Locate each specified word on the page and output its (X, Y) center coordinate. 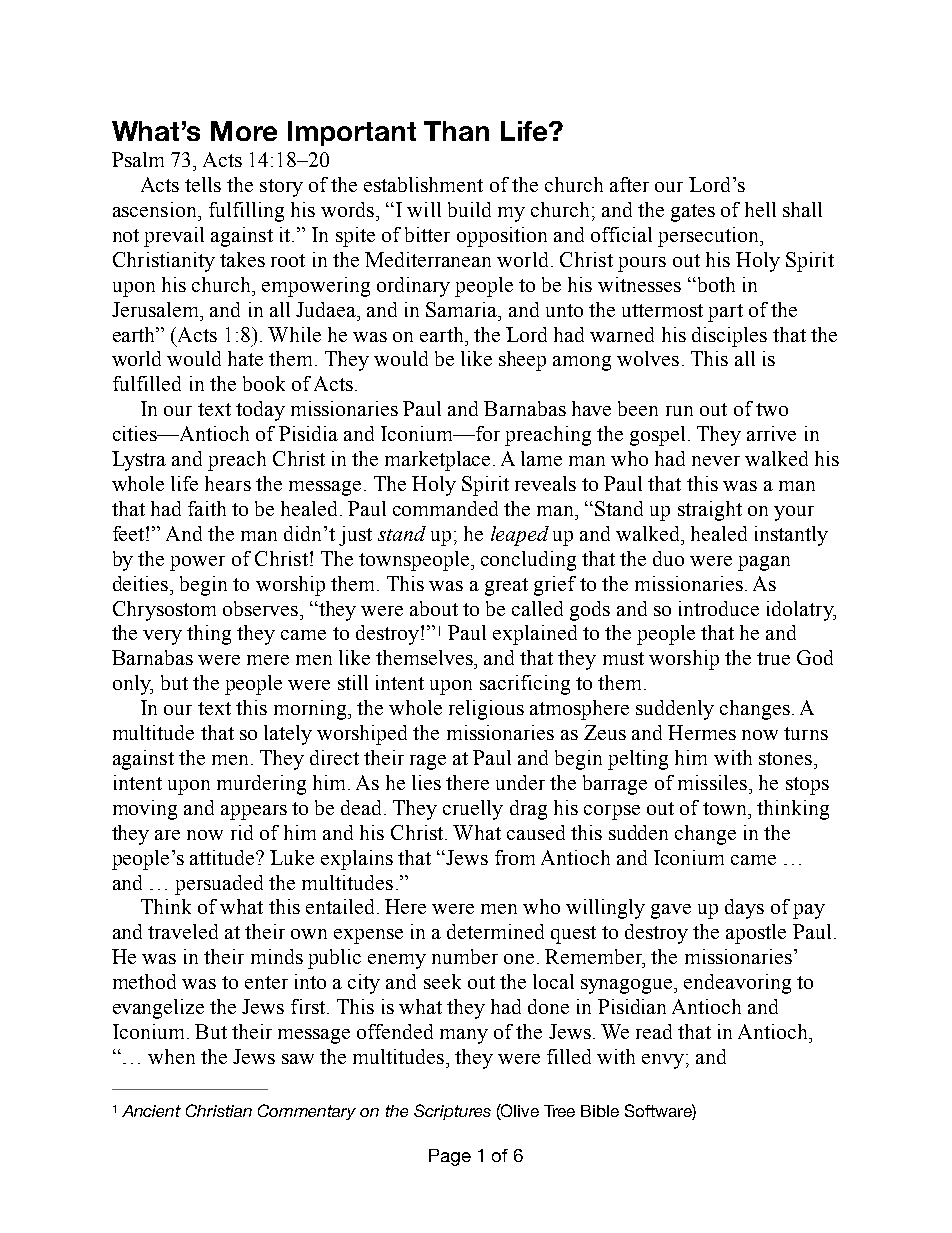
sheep (522, 361)
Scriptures (452, 1112)
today (260, 411)
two (772, 409)
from (515, 857)
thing (209, 635)
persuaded (219, 885)
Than (456, 131)
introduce (719, 608)
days (744, 909)
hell (760, 209)
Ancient (151, 1111)
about (434, 608)
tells (203, 184)
